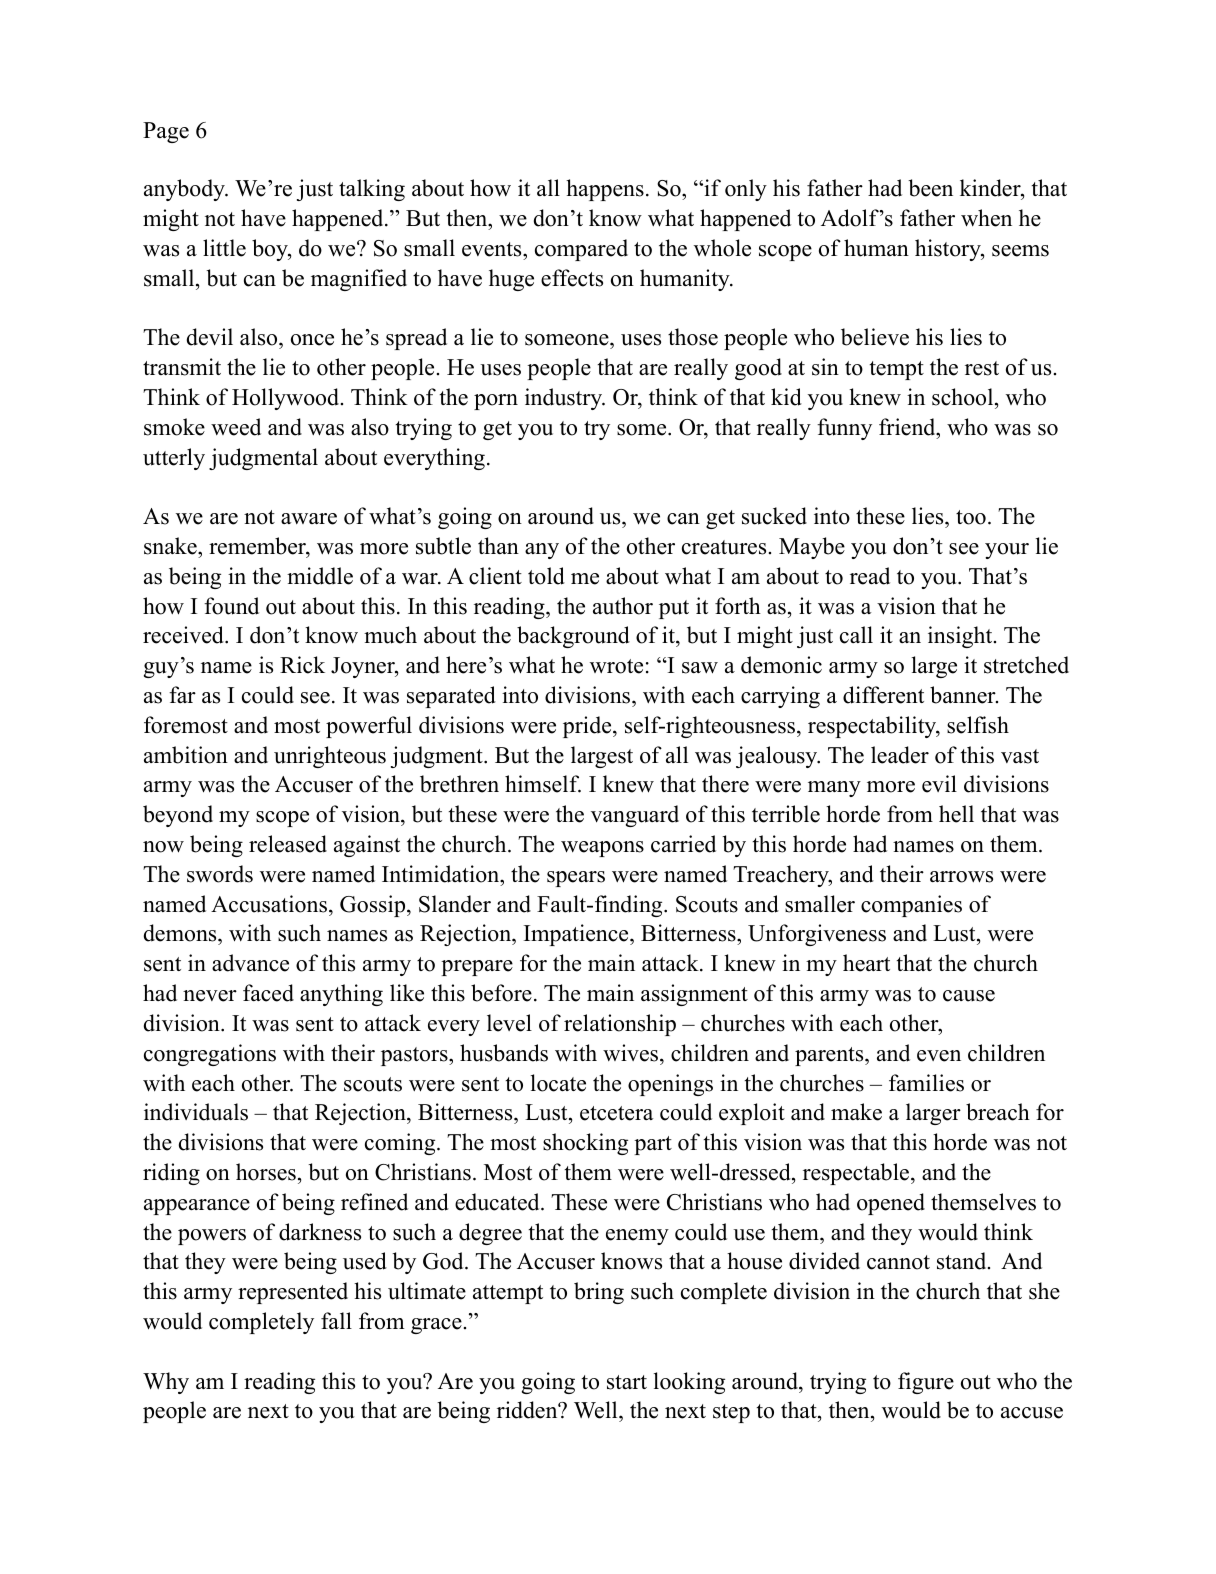 Image resolution: width=1216 pixels, height=1574 pixels. What do you see at coordinates (372, 190) in the document?
I see `talking` at bounding box center [372, 190].
